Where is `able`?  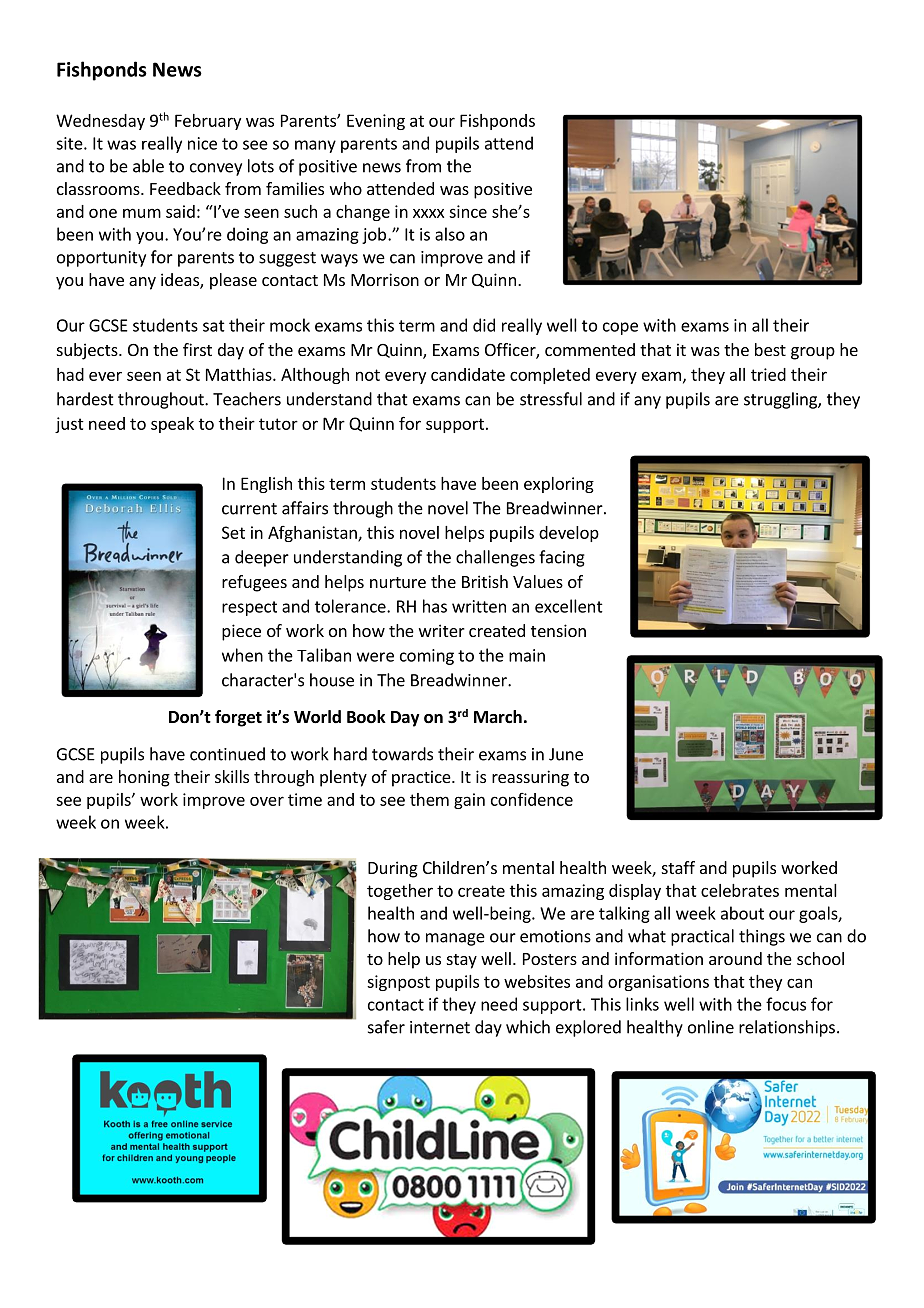
able is located at coordinates (148, 166).
